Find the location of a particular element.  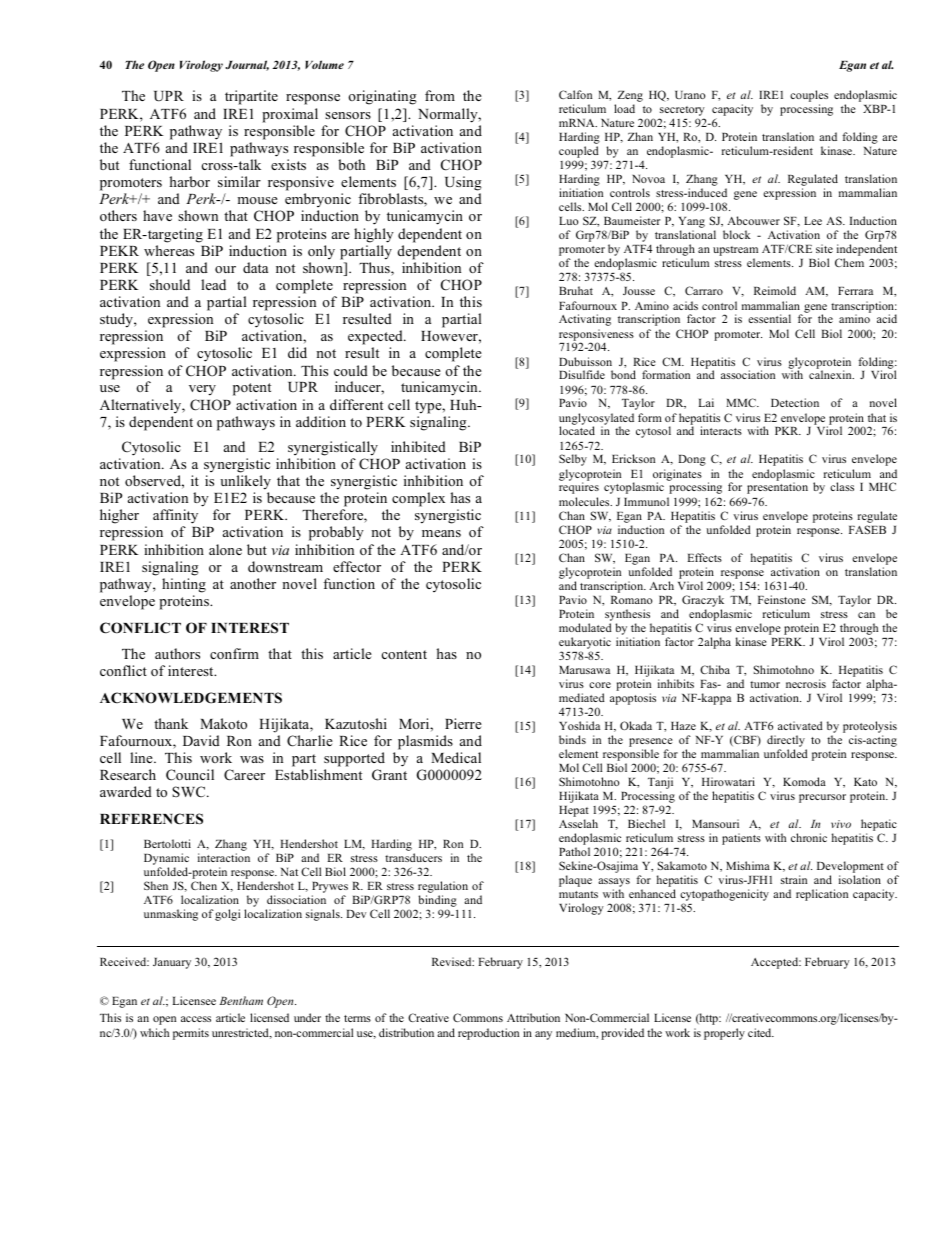

means is located at coordinates (441, 533).
